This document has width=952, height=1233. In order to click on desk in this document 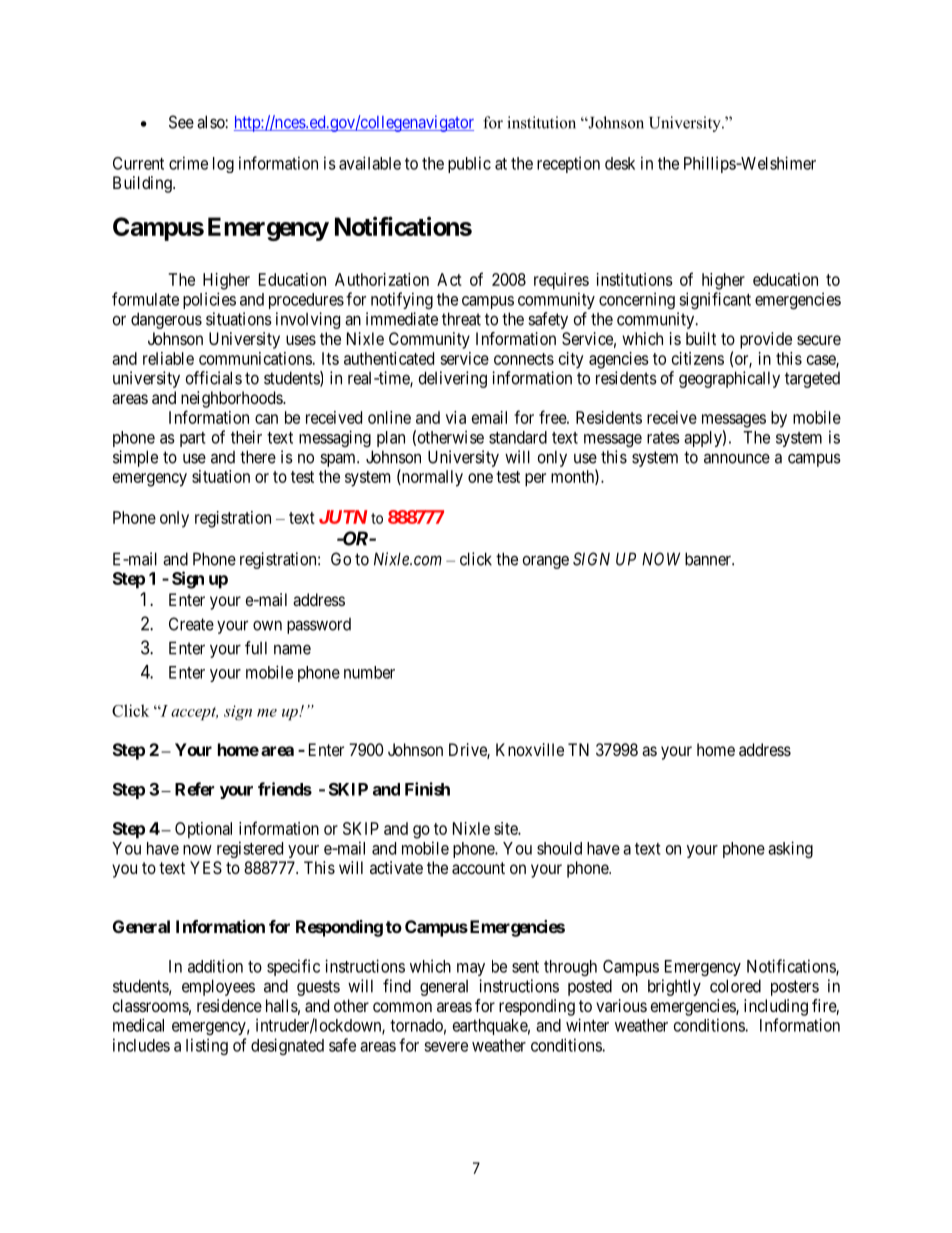, I will do `click(620, 163)`.
